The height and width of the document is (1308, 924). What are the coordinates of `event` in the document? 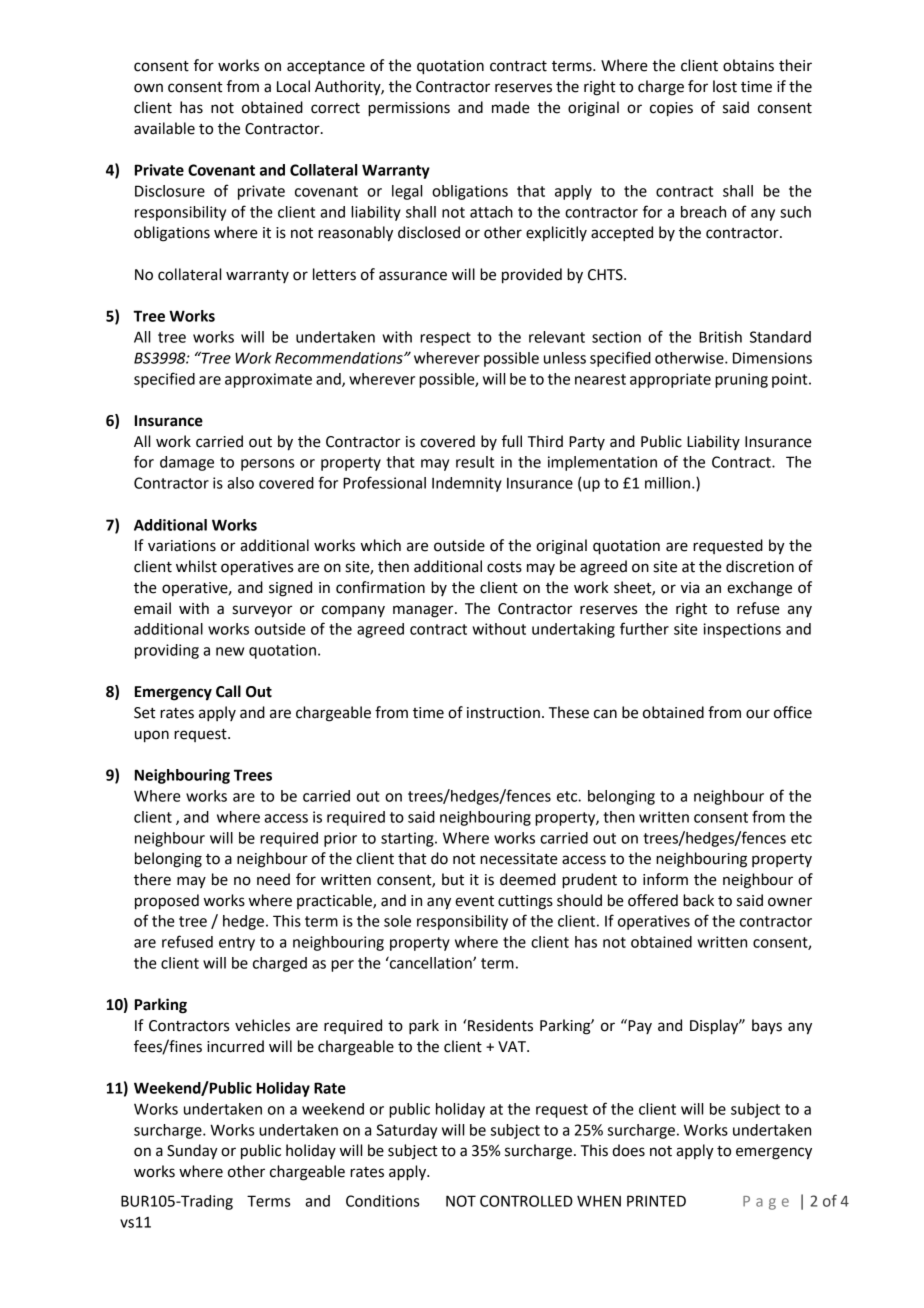 It's located at (474, 901).
